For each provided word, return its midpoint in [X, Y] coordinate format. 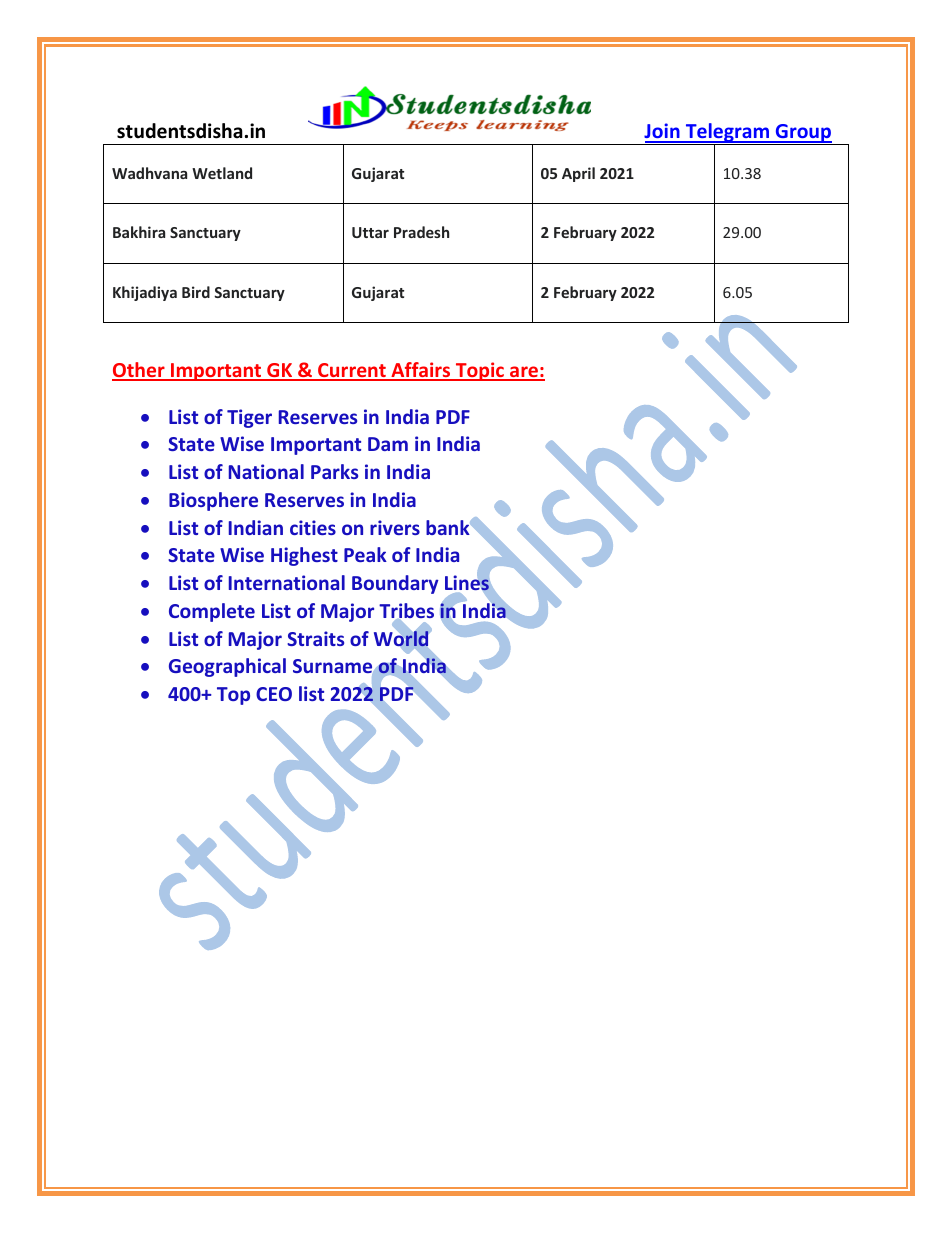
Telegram [727, 134]
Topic [480, 371]
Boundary [395, 584]
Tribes [406, 612]
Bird [196, 292]
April [578, 174]
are [524, 373]
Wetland [222, 173]
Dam [388, 444]
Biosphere [213, 501]
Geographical [227, 667]
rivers [395, 527]
